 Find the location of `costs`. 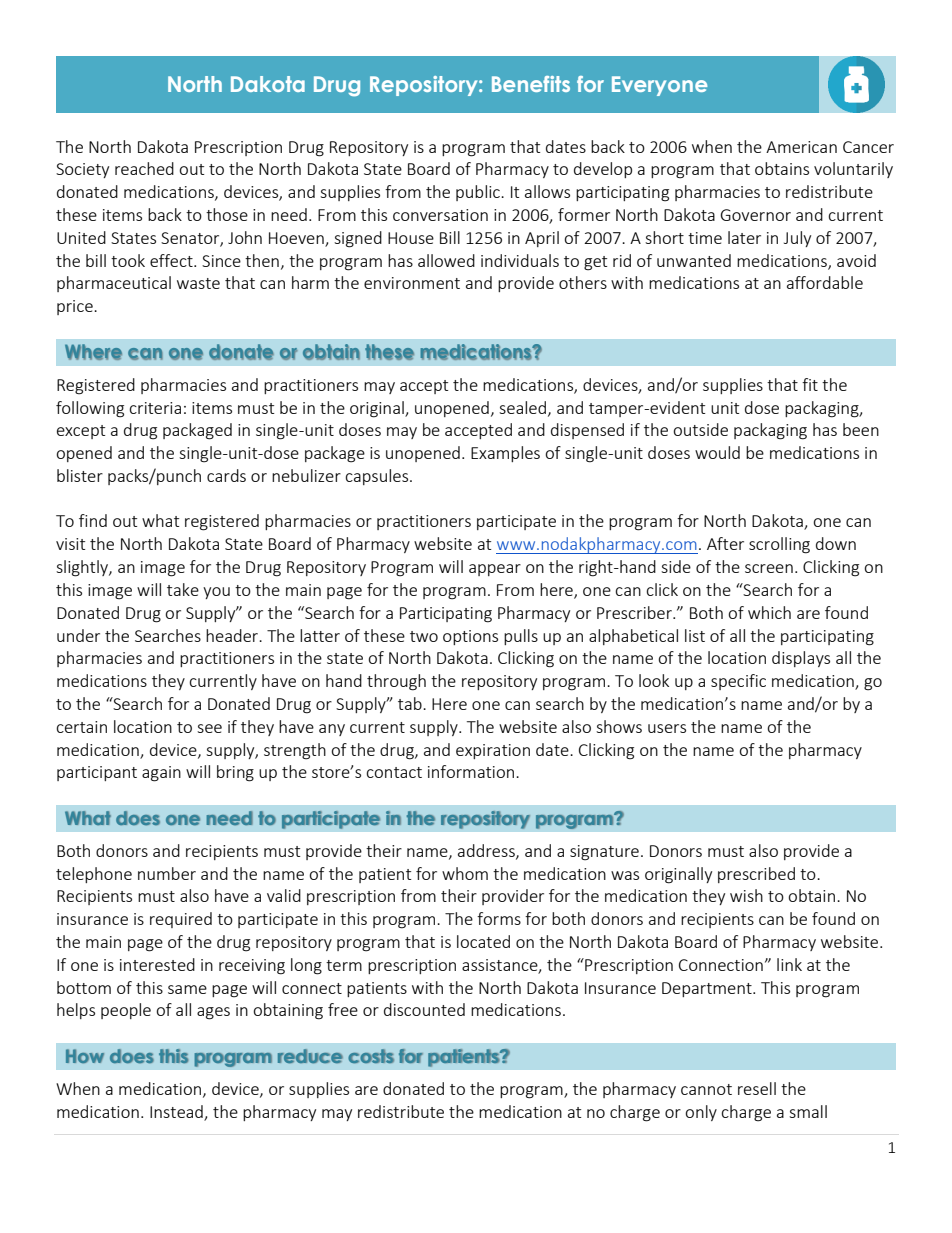

costs is located at coordinates (371, 1056).
